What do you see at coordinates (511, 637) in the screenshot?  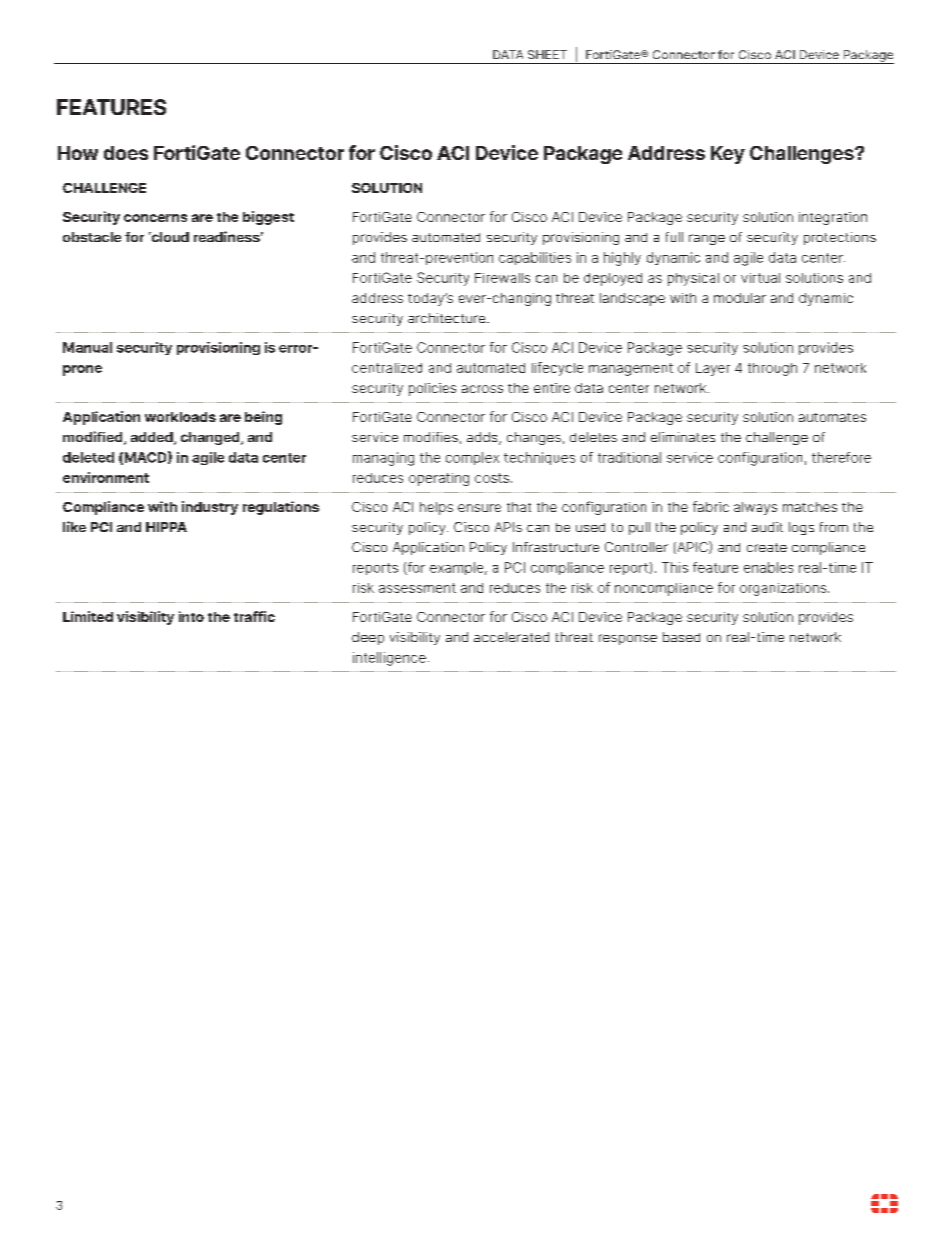 I see `accelerated` at bounding box center [511, 637].
